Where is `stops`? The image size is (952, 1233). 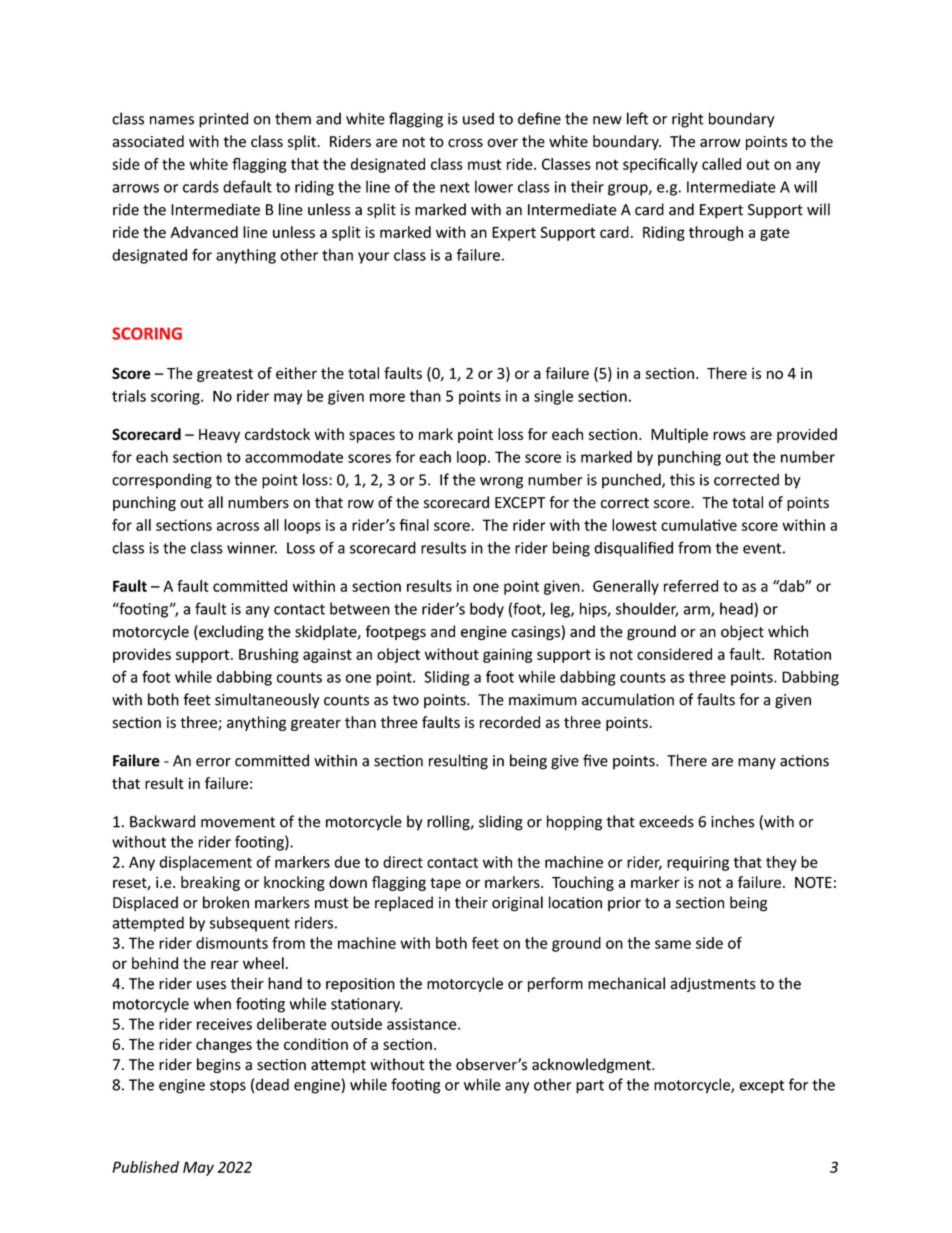
stops is located at coordinates (228, 1087).
